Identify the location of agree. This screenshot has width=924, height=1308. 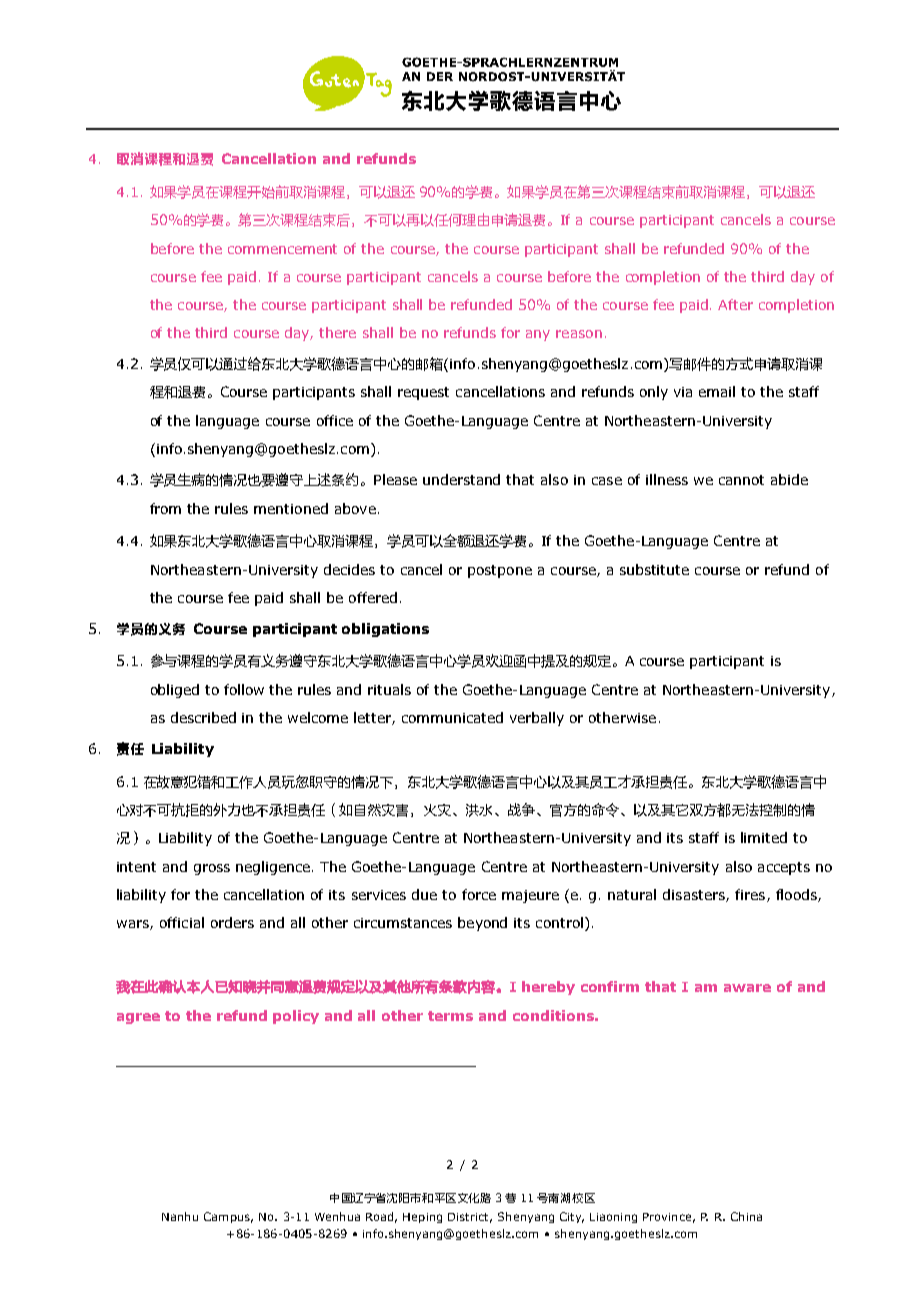
(138, 1018).
